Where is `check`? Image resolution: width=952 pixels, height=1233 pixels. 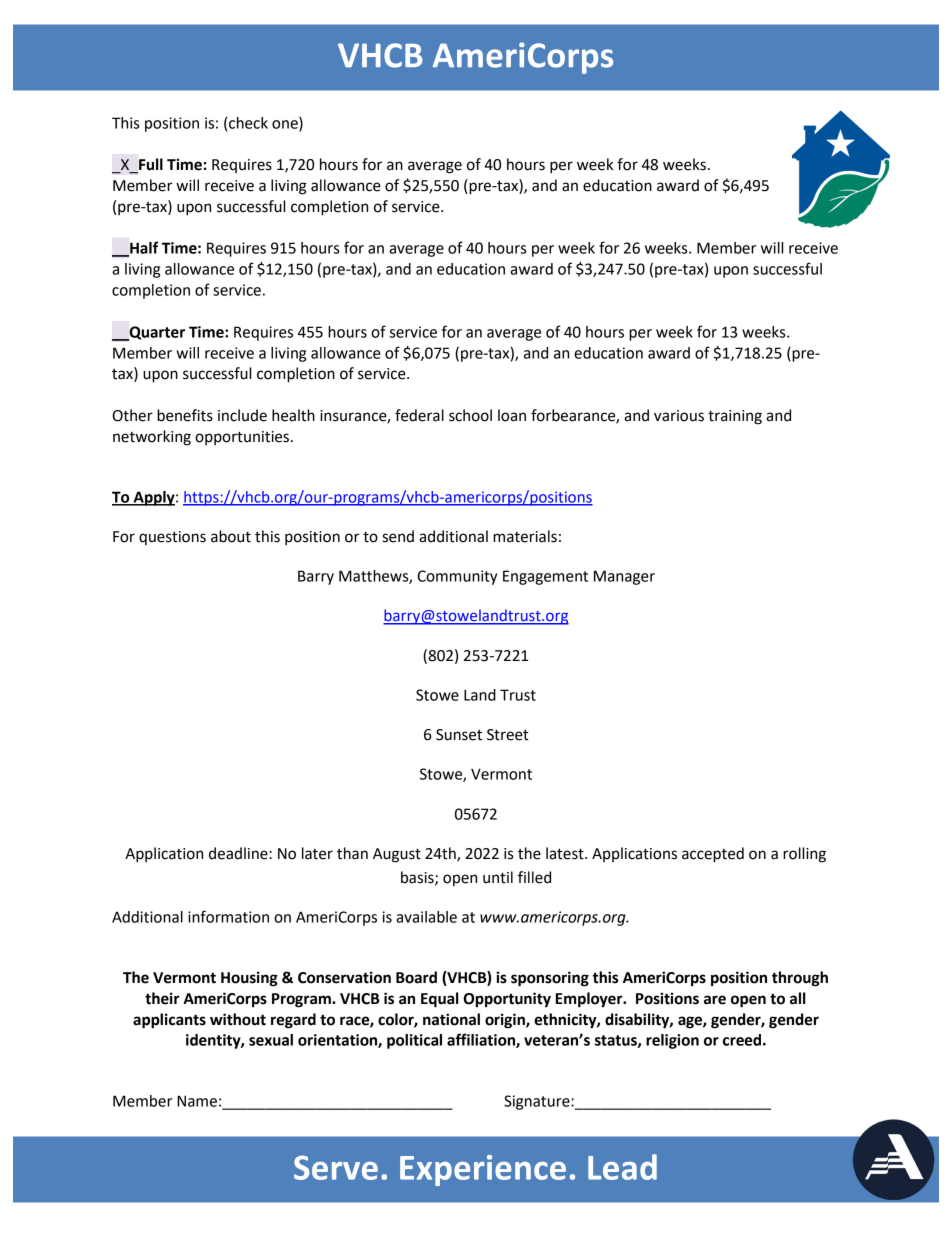 check is located at coordinates (248, 123).
